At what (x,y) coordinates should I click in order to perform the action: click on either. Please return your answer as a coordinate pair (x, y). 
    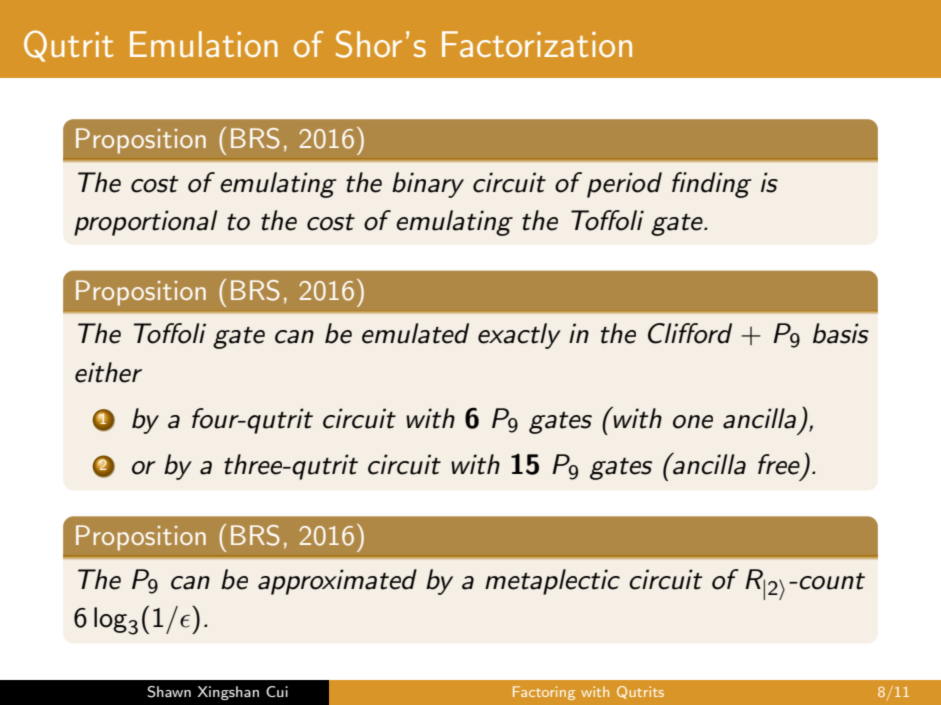
    Looking at the image, I should click on (108, 372).
